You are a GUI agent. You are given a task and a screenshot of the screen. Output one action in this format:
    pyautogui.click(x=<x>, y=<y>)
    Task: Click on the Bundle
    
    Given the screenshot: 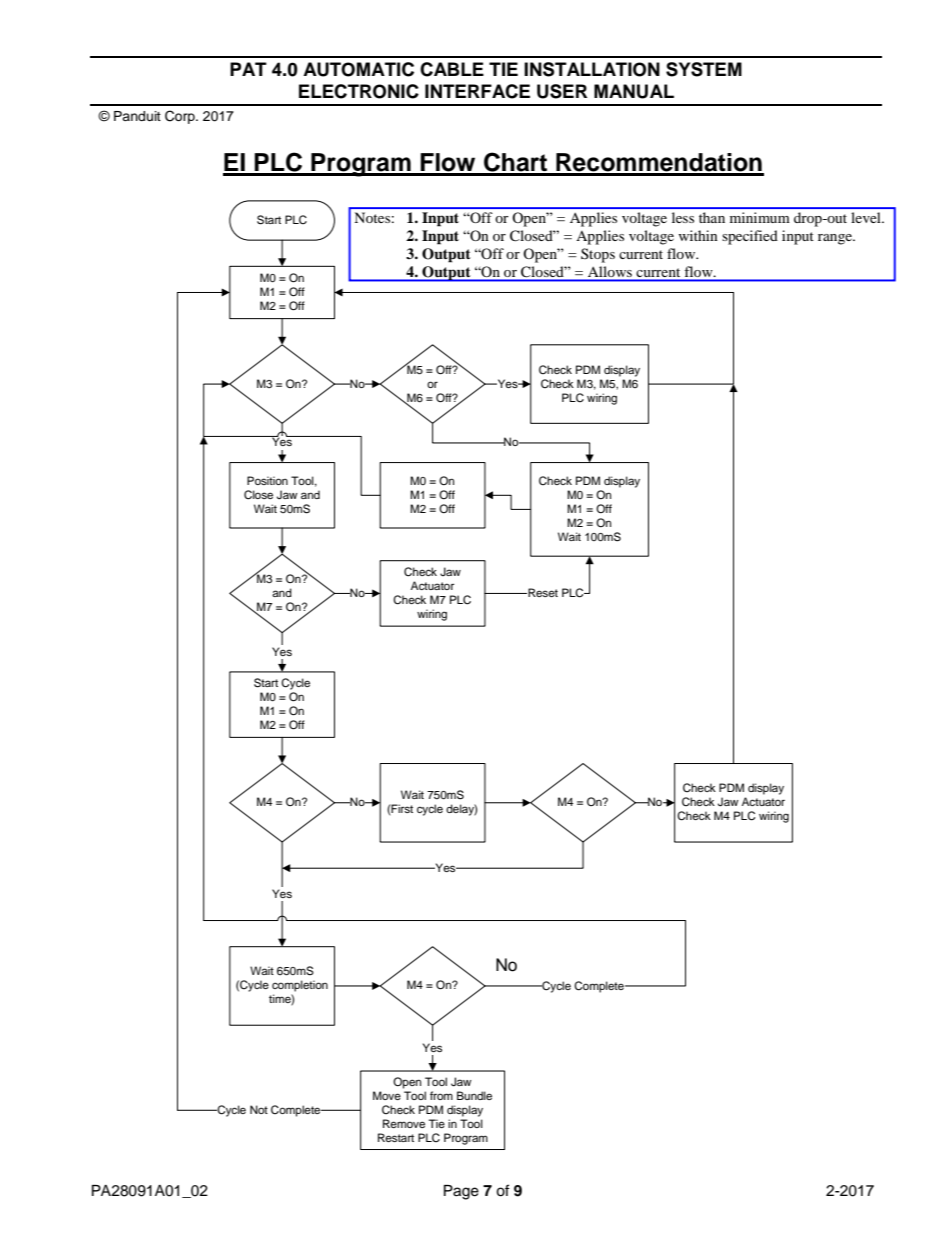 What is the action you would take?
    pyautogui.click(x=474, y=1095)
